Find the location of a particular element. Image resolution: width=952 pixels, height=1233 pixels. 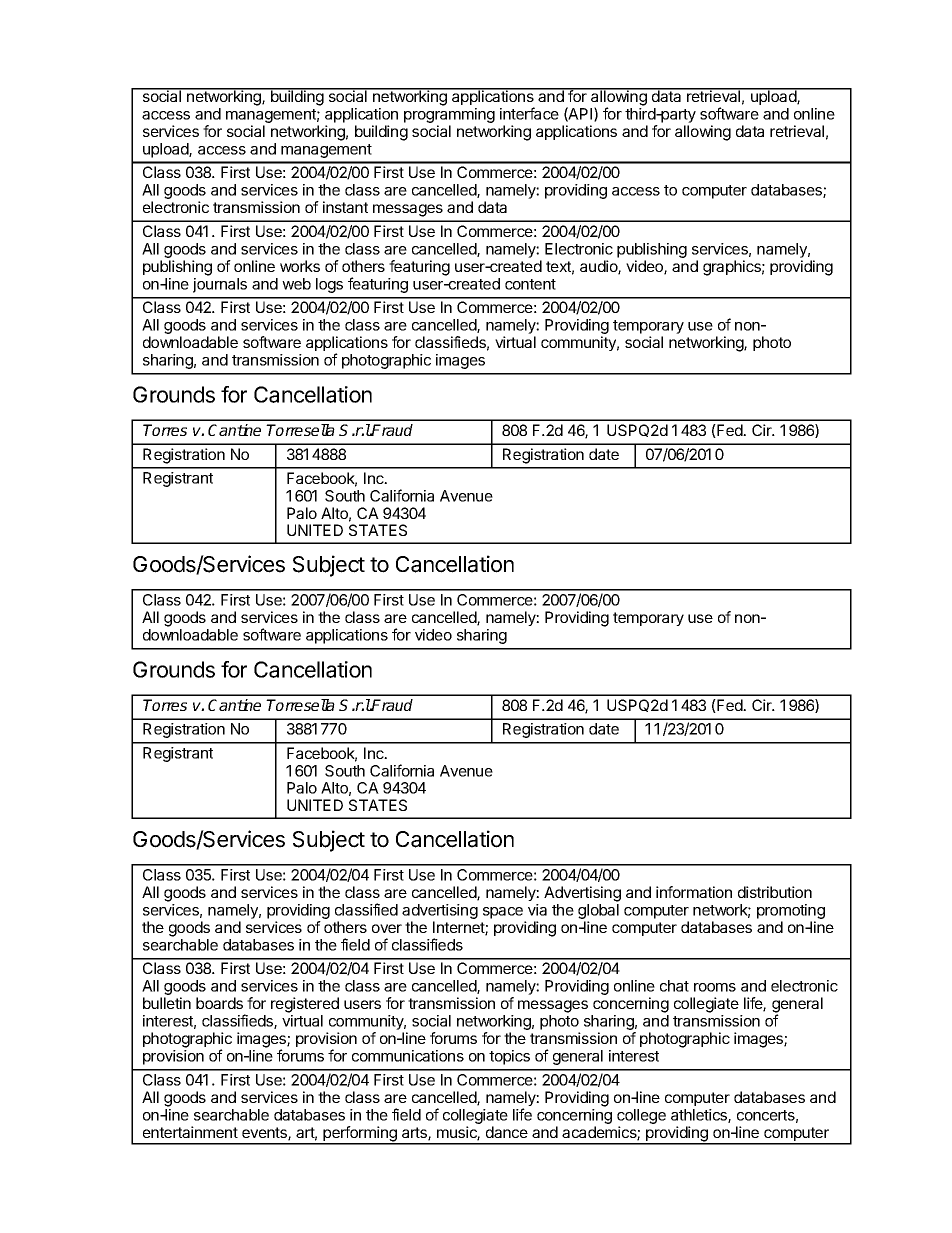

content is located at coordinates (530, 284).
